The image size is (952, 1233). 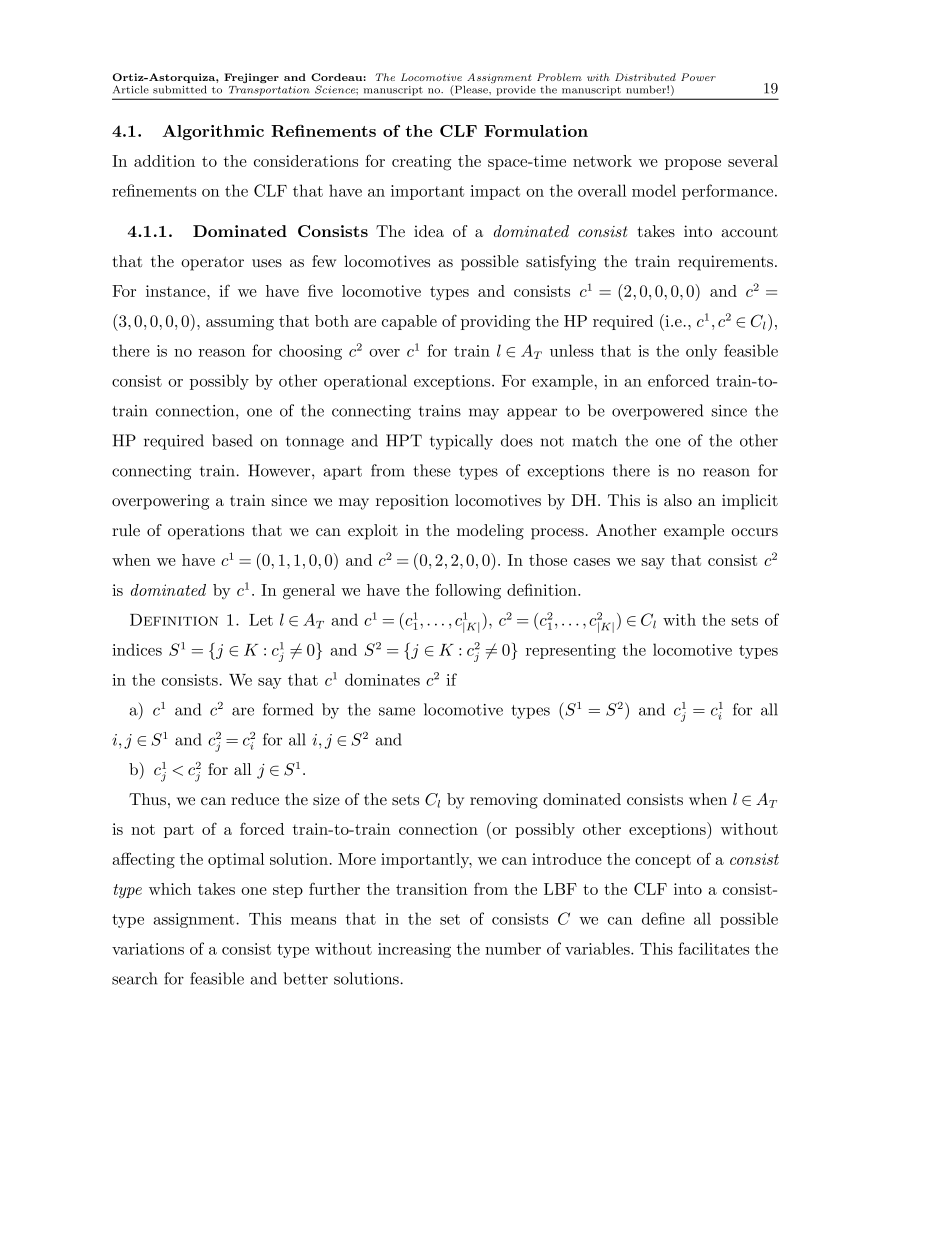 What do you see at coordinates (180, 89) in the screenshot?
I see `submitted` at bounding box center [180, 89].
